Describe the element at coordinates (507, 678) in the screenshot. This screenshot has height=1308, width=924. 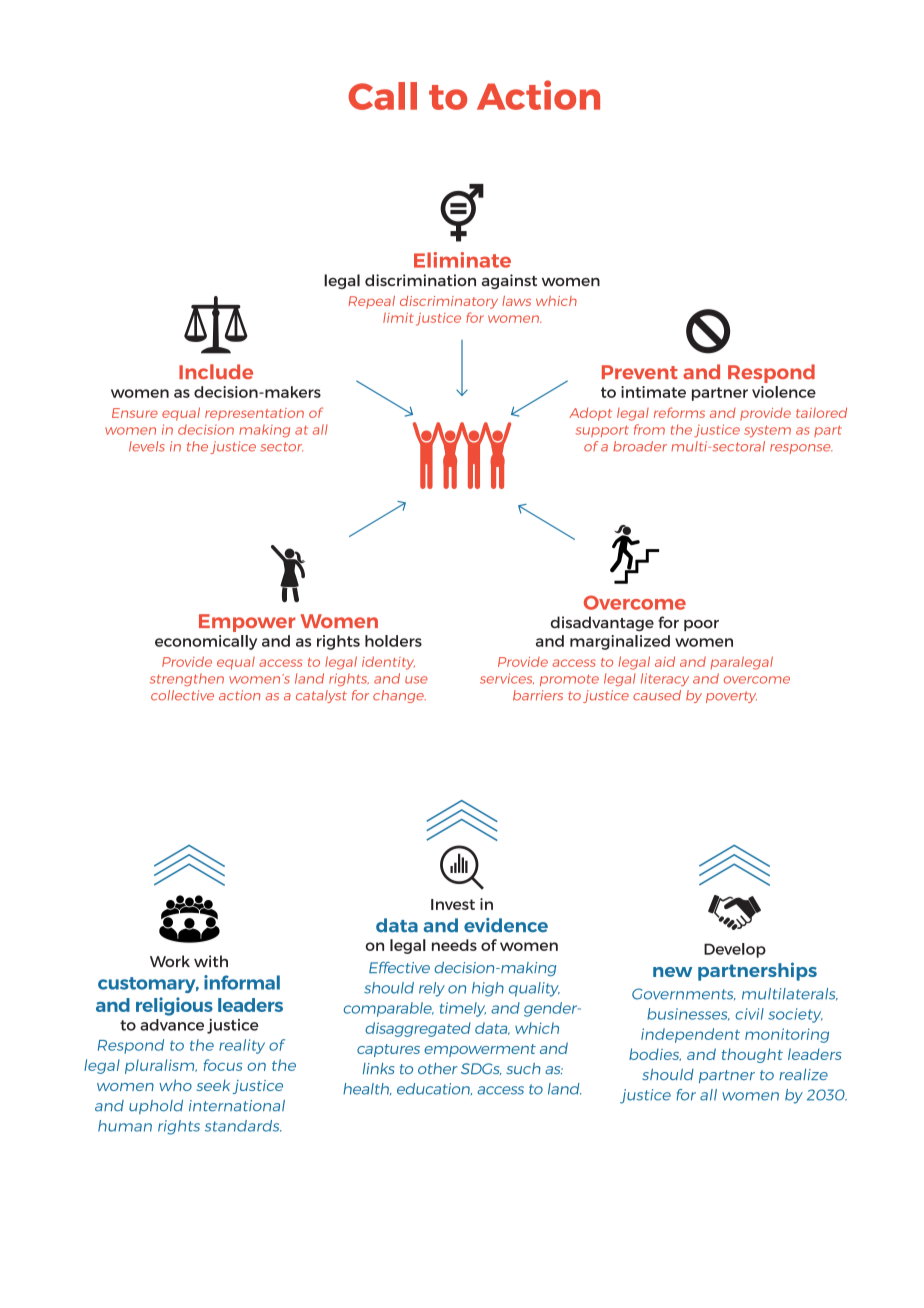
I see `services` at that location.
